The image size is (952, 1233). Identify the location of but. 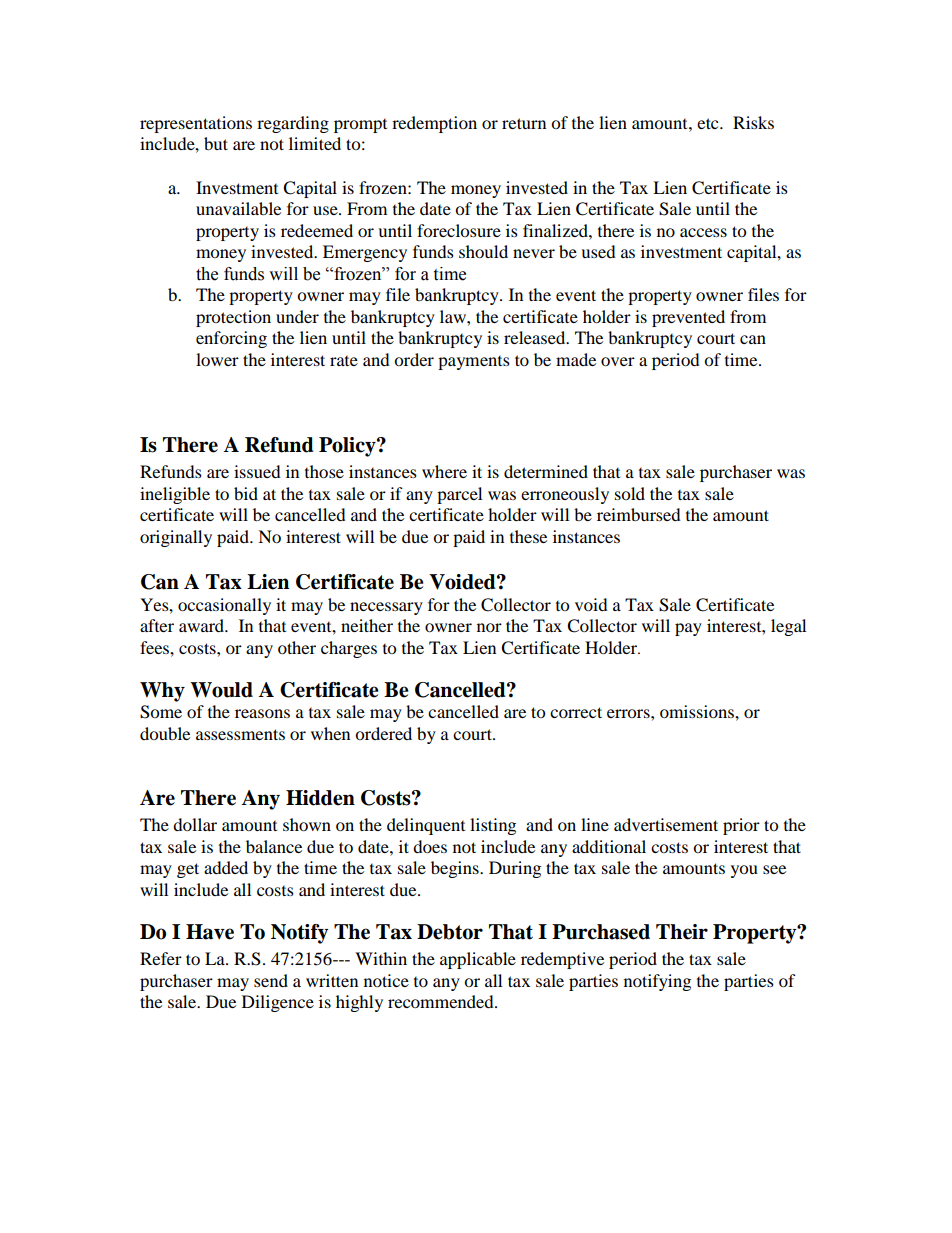
(216, 143).
